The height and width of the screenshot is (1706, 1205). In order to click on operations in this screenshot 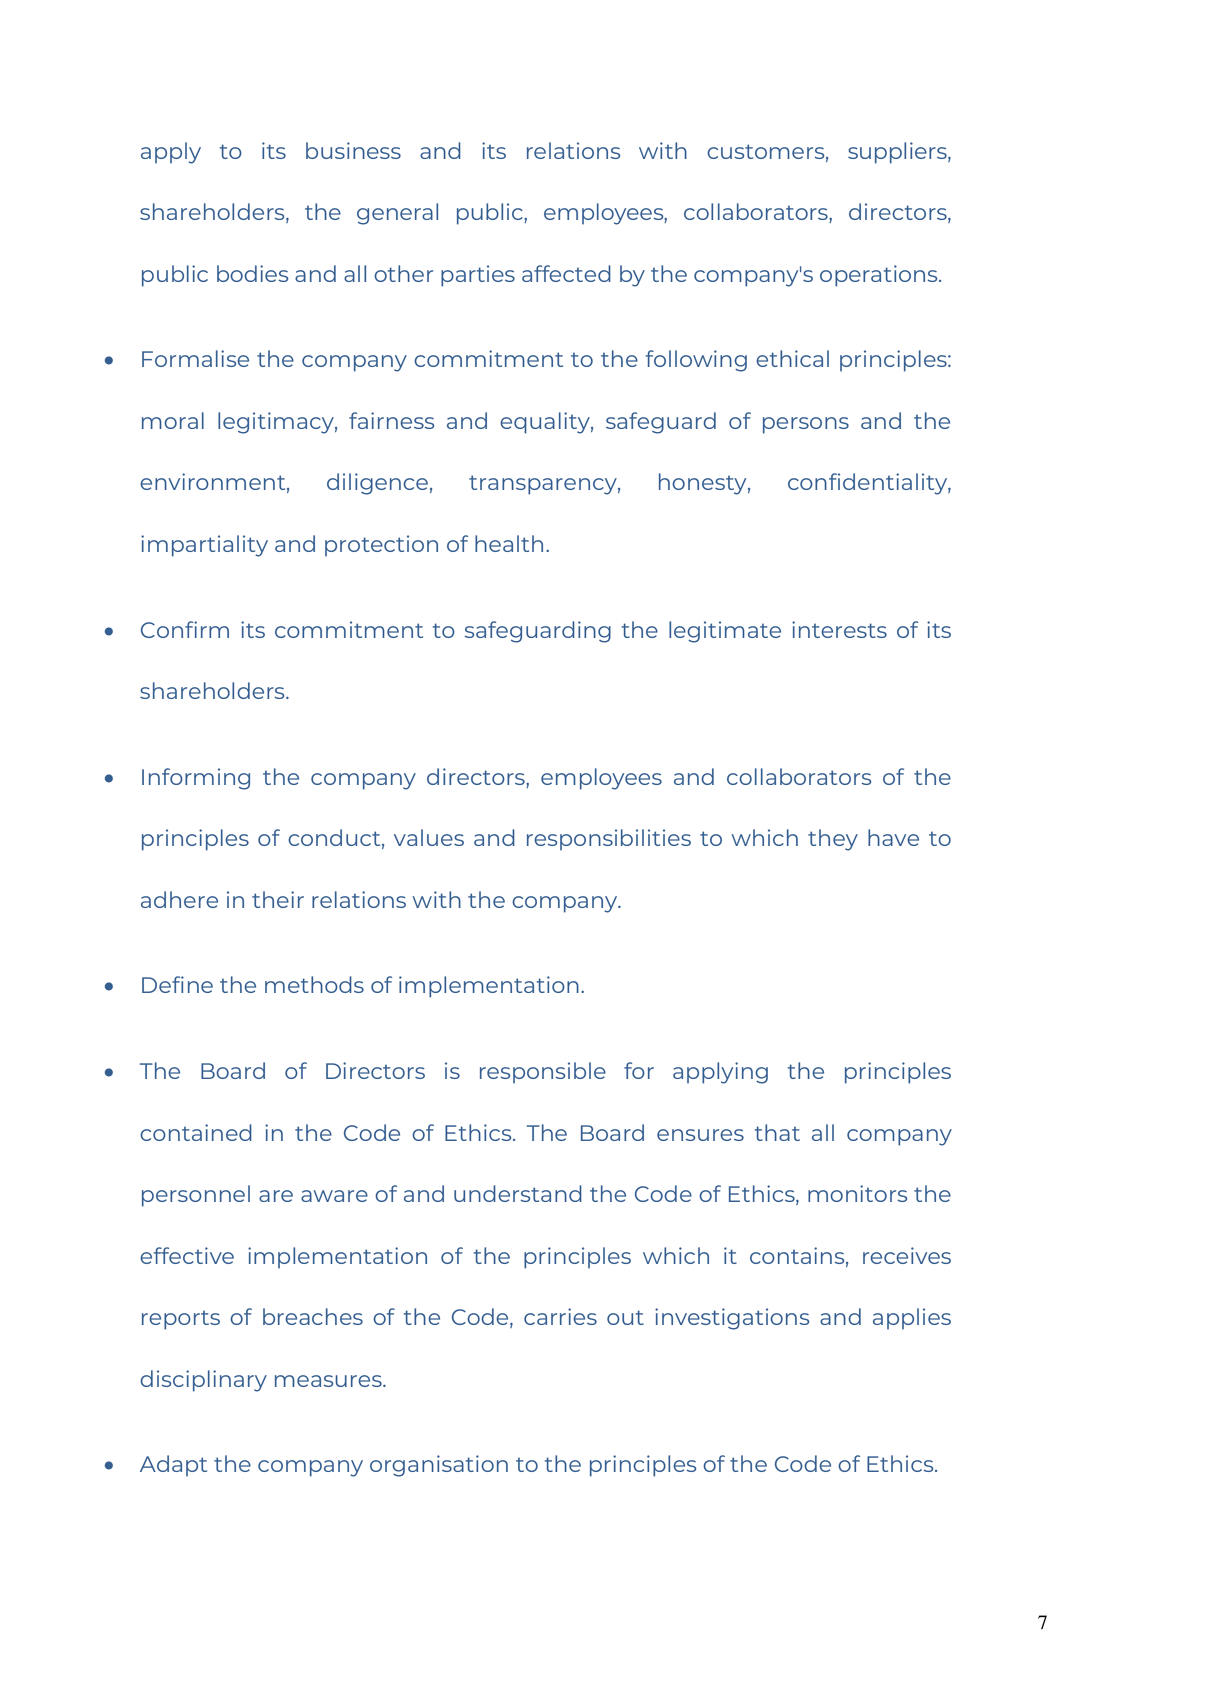, I will do `click(880, 276)`.
